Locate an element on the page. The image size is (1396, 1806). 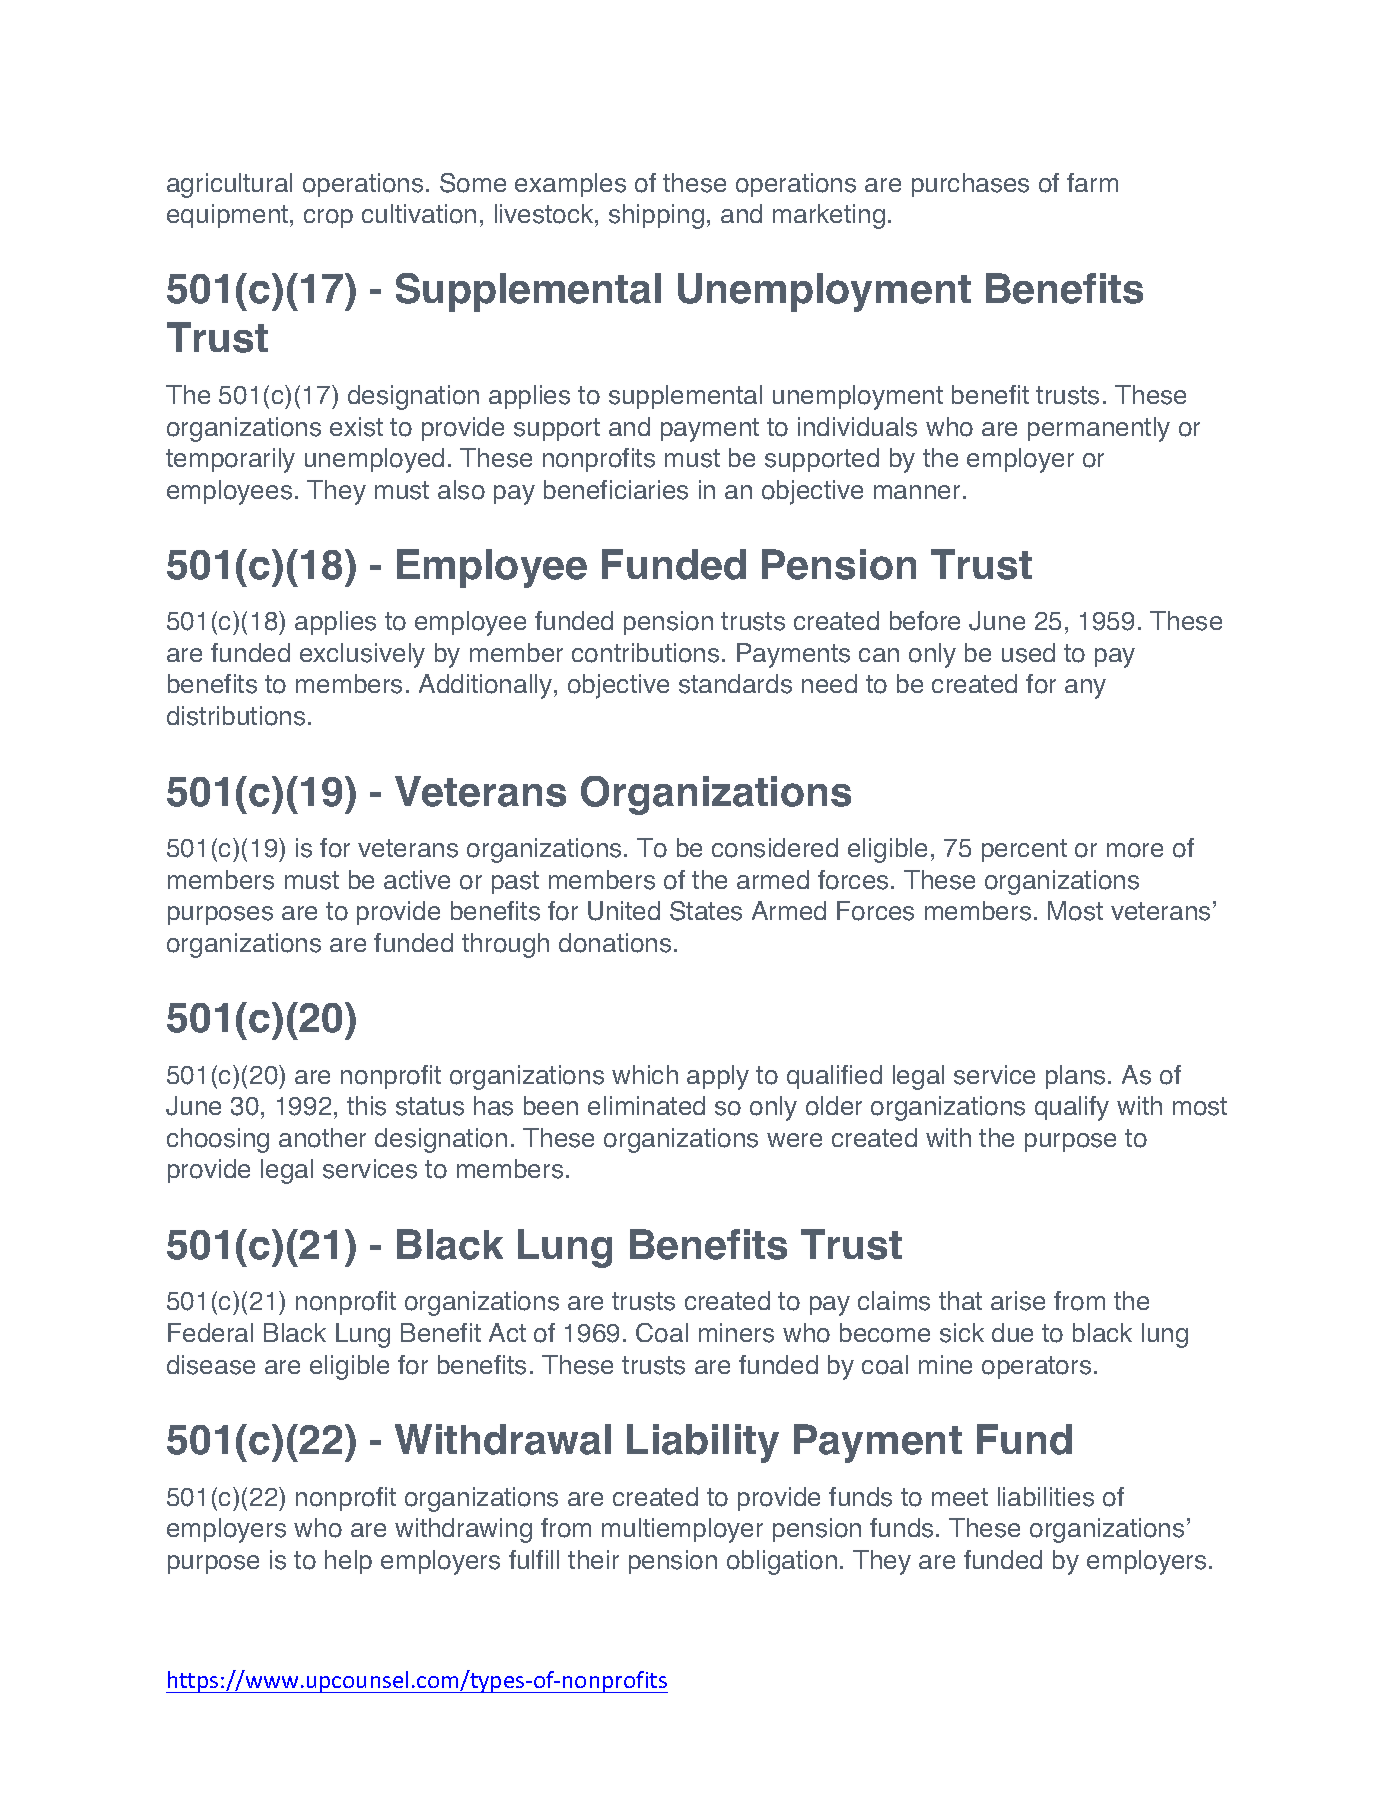
shipping is located at coordinates (656, 216).
